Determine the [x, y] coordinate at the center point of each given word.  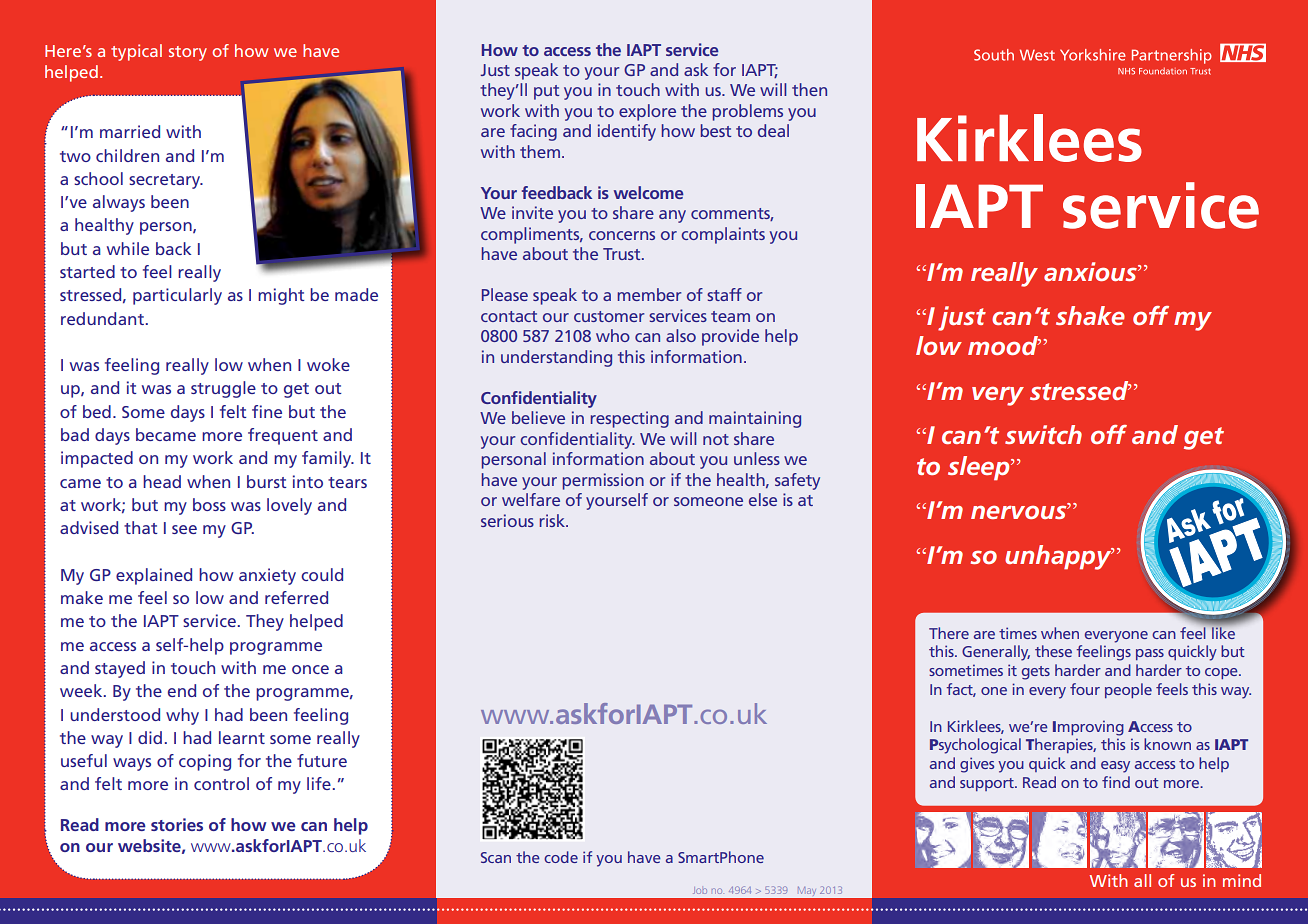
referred [296, 597]
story [188, 53]
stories [177, 824]
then [809, 89]
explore [647, 112]
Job [700, 890]
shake [1090, 315]
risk [553, 520]
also [681, 335]
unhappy [1059, 557]
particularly [177, 296]
